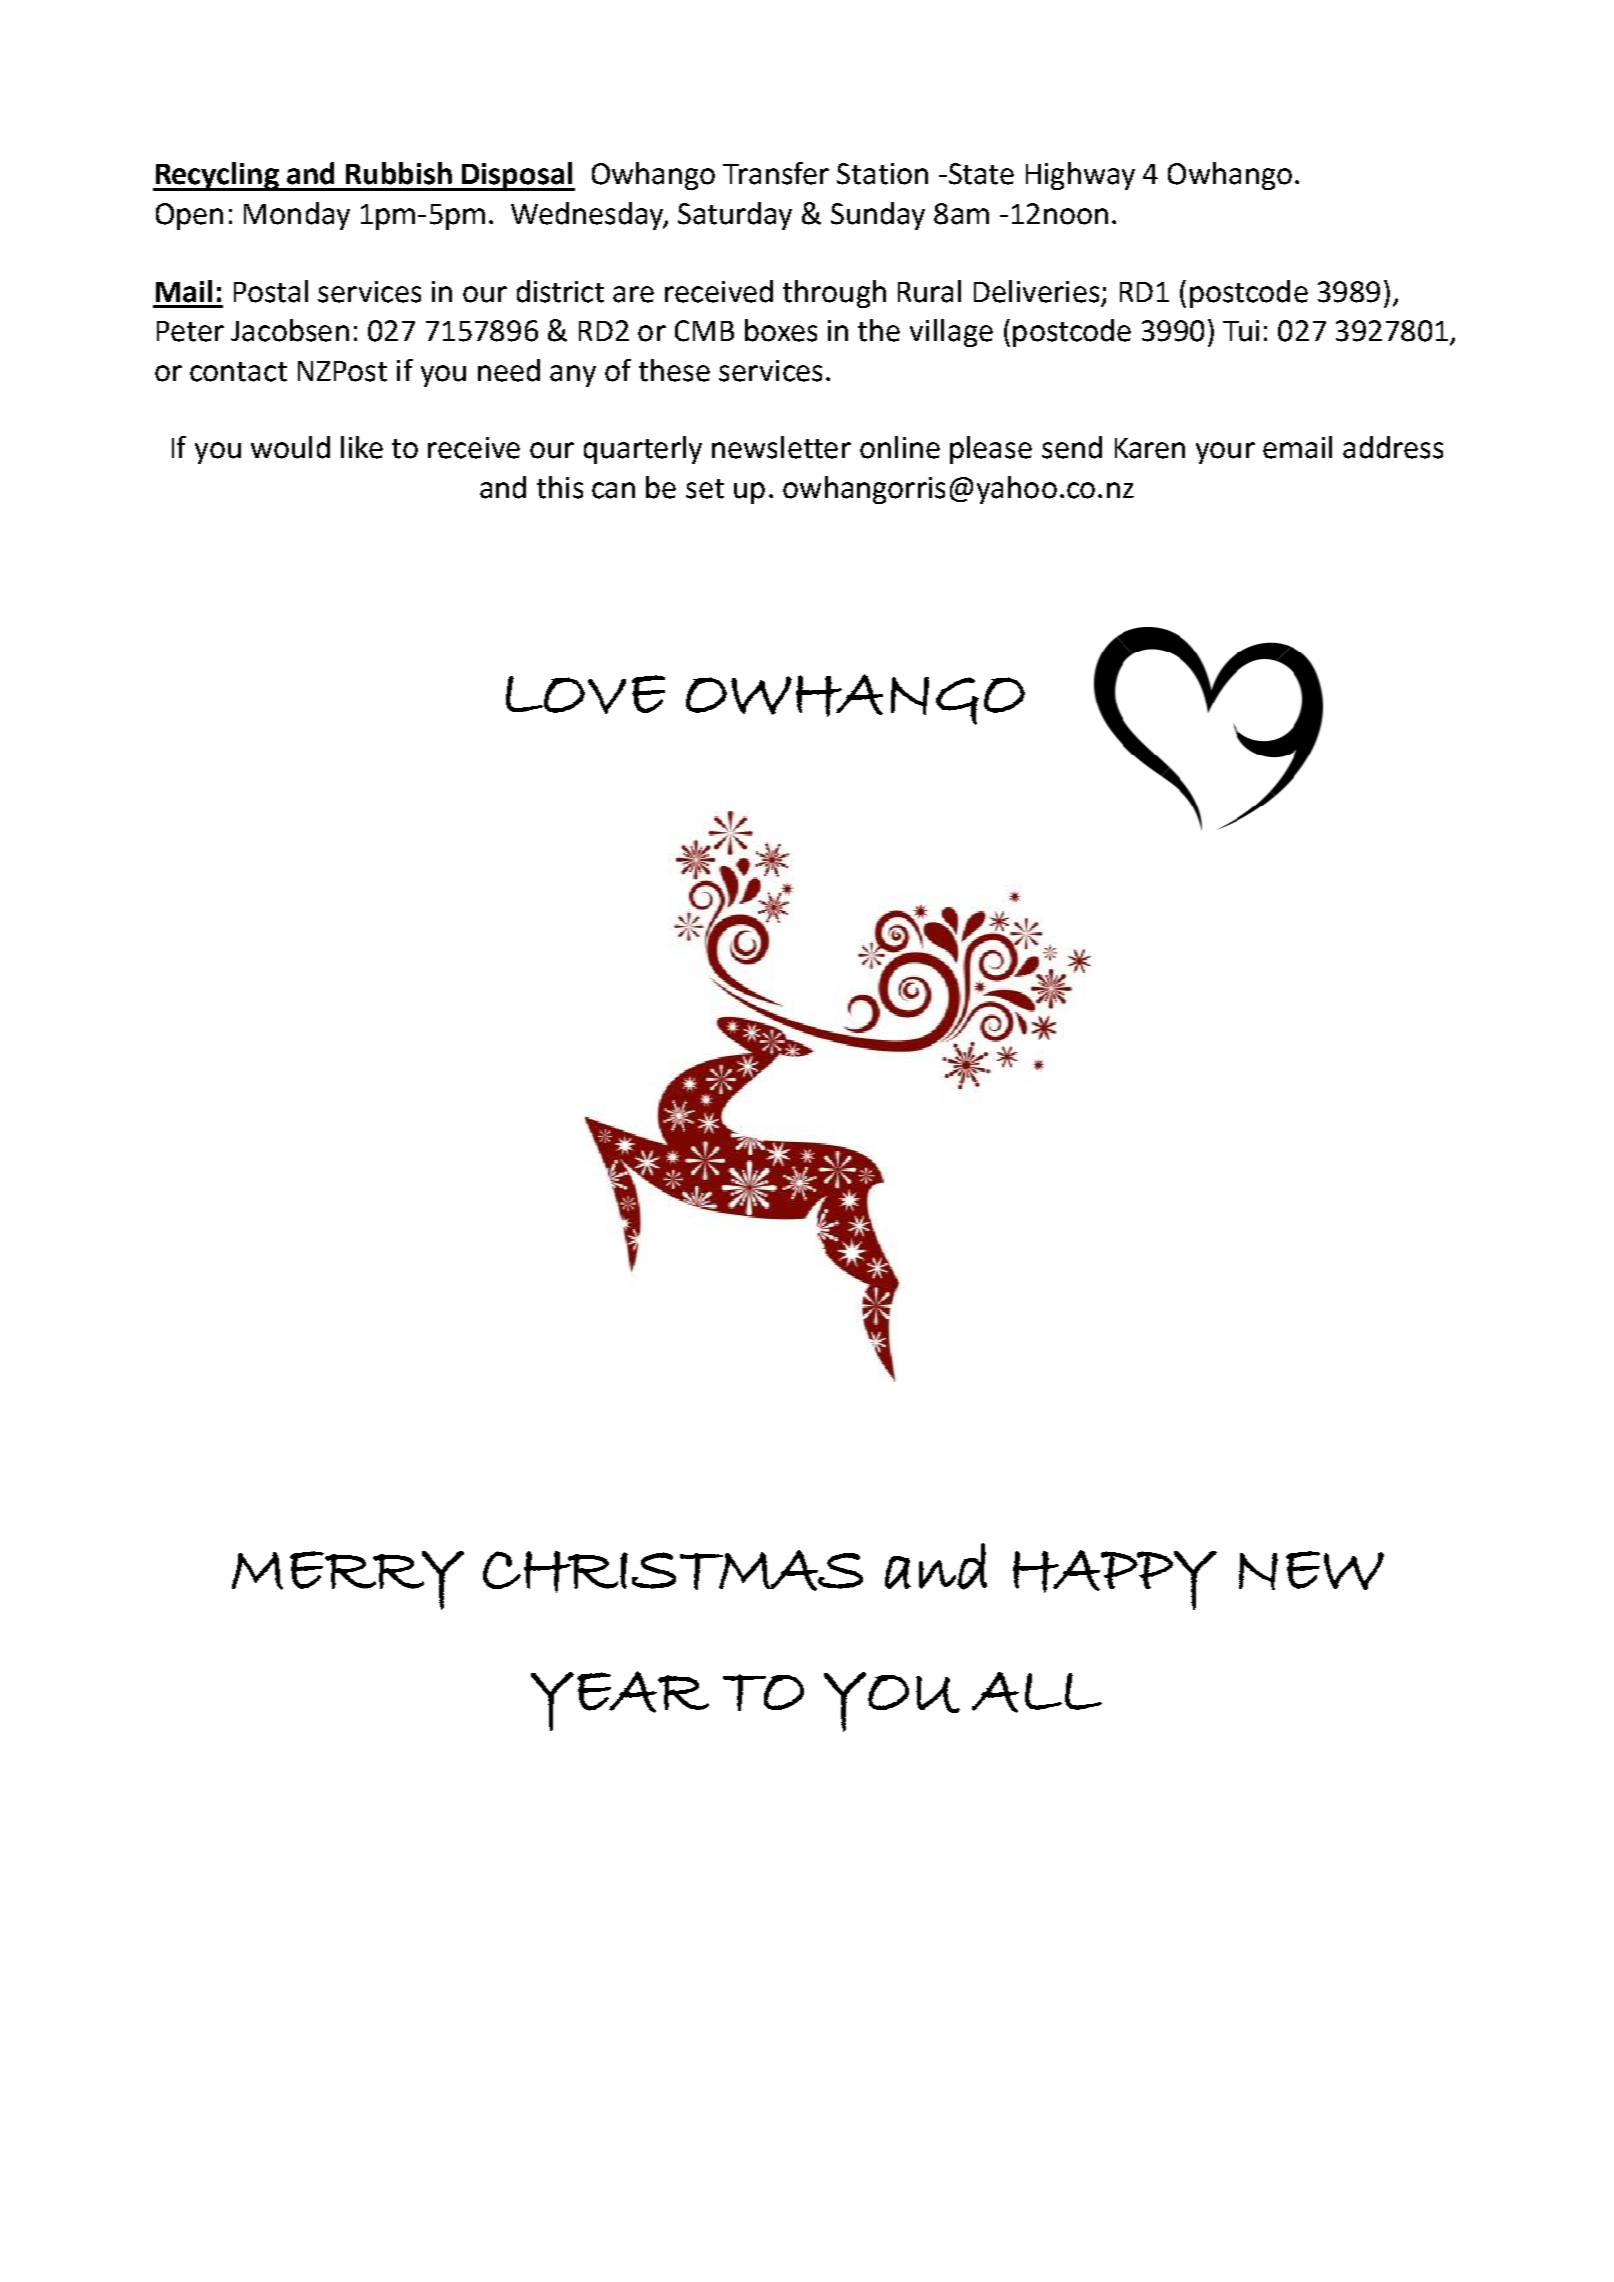 This screenshot has width=1614, height=2282. I want to click on can, so click(613, 490).
